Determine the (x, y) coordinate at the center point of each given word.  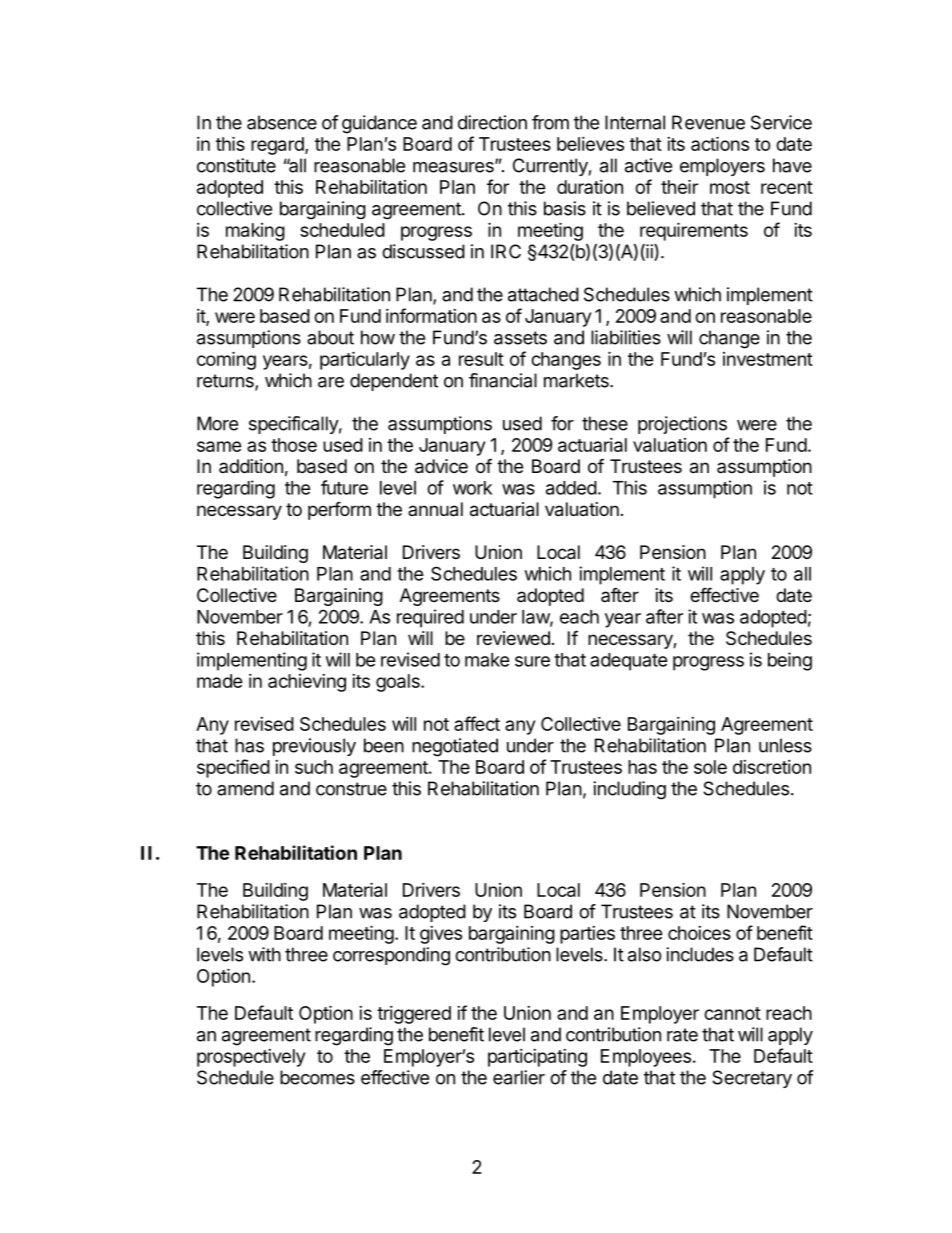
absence (282, 122)
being (790, 661)
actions (720, 143)
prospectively (251, 1058)
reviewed (513, 638)
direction (492, 122)
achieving (307, 683)
